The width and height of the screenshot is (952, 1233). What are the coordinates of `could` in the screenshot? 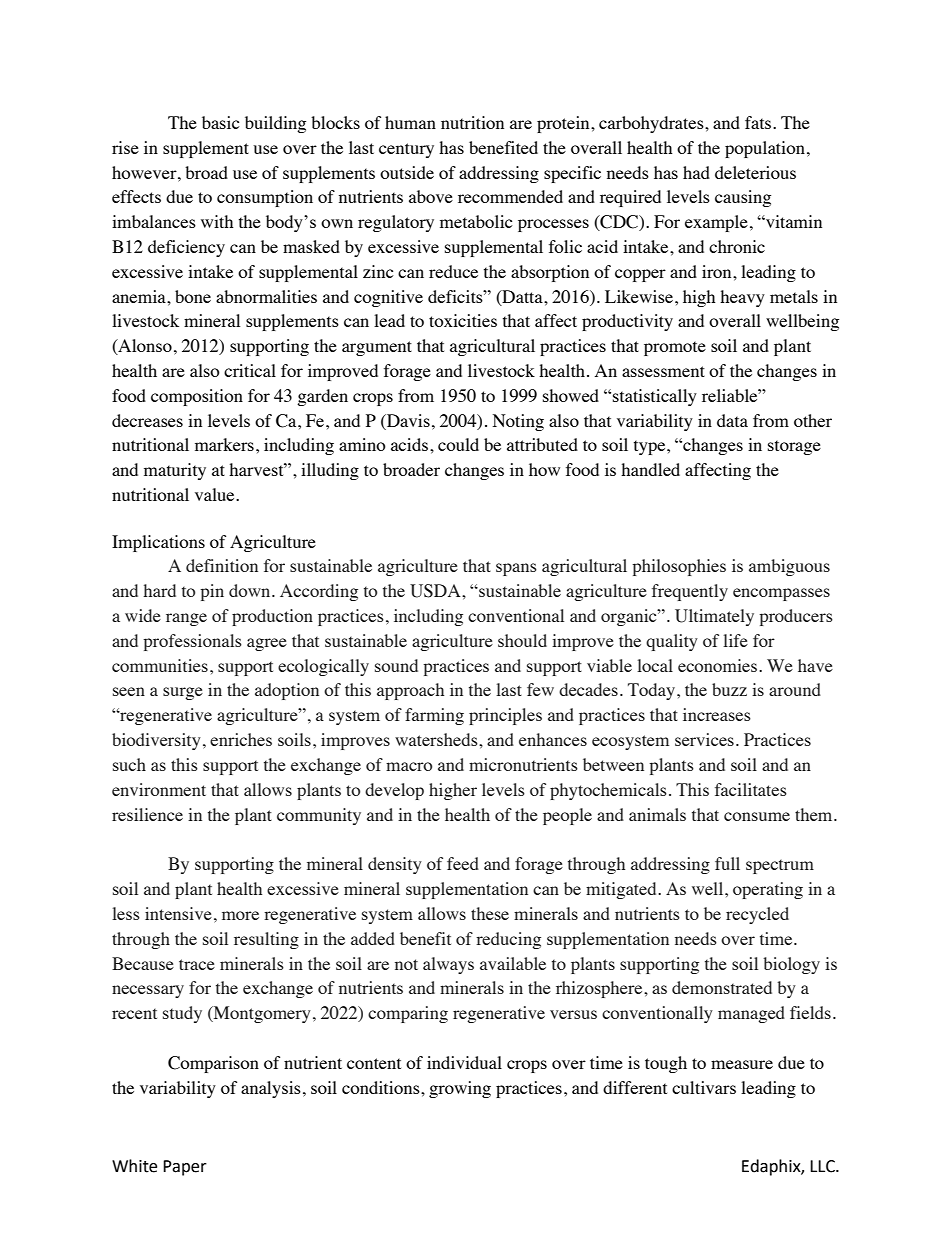 It's located at (458, 444).
